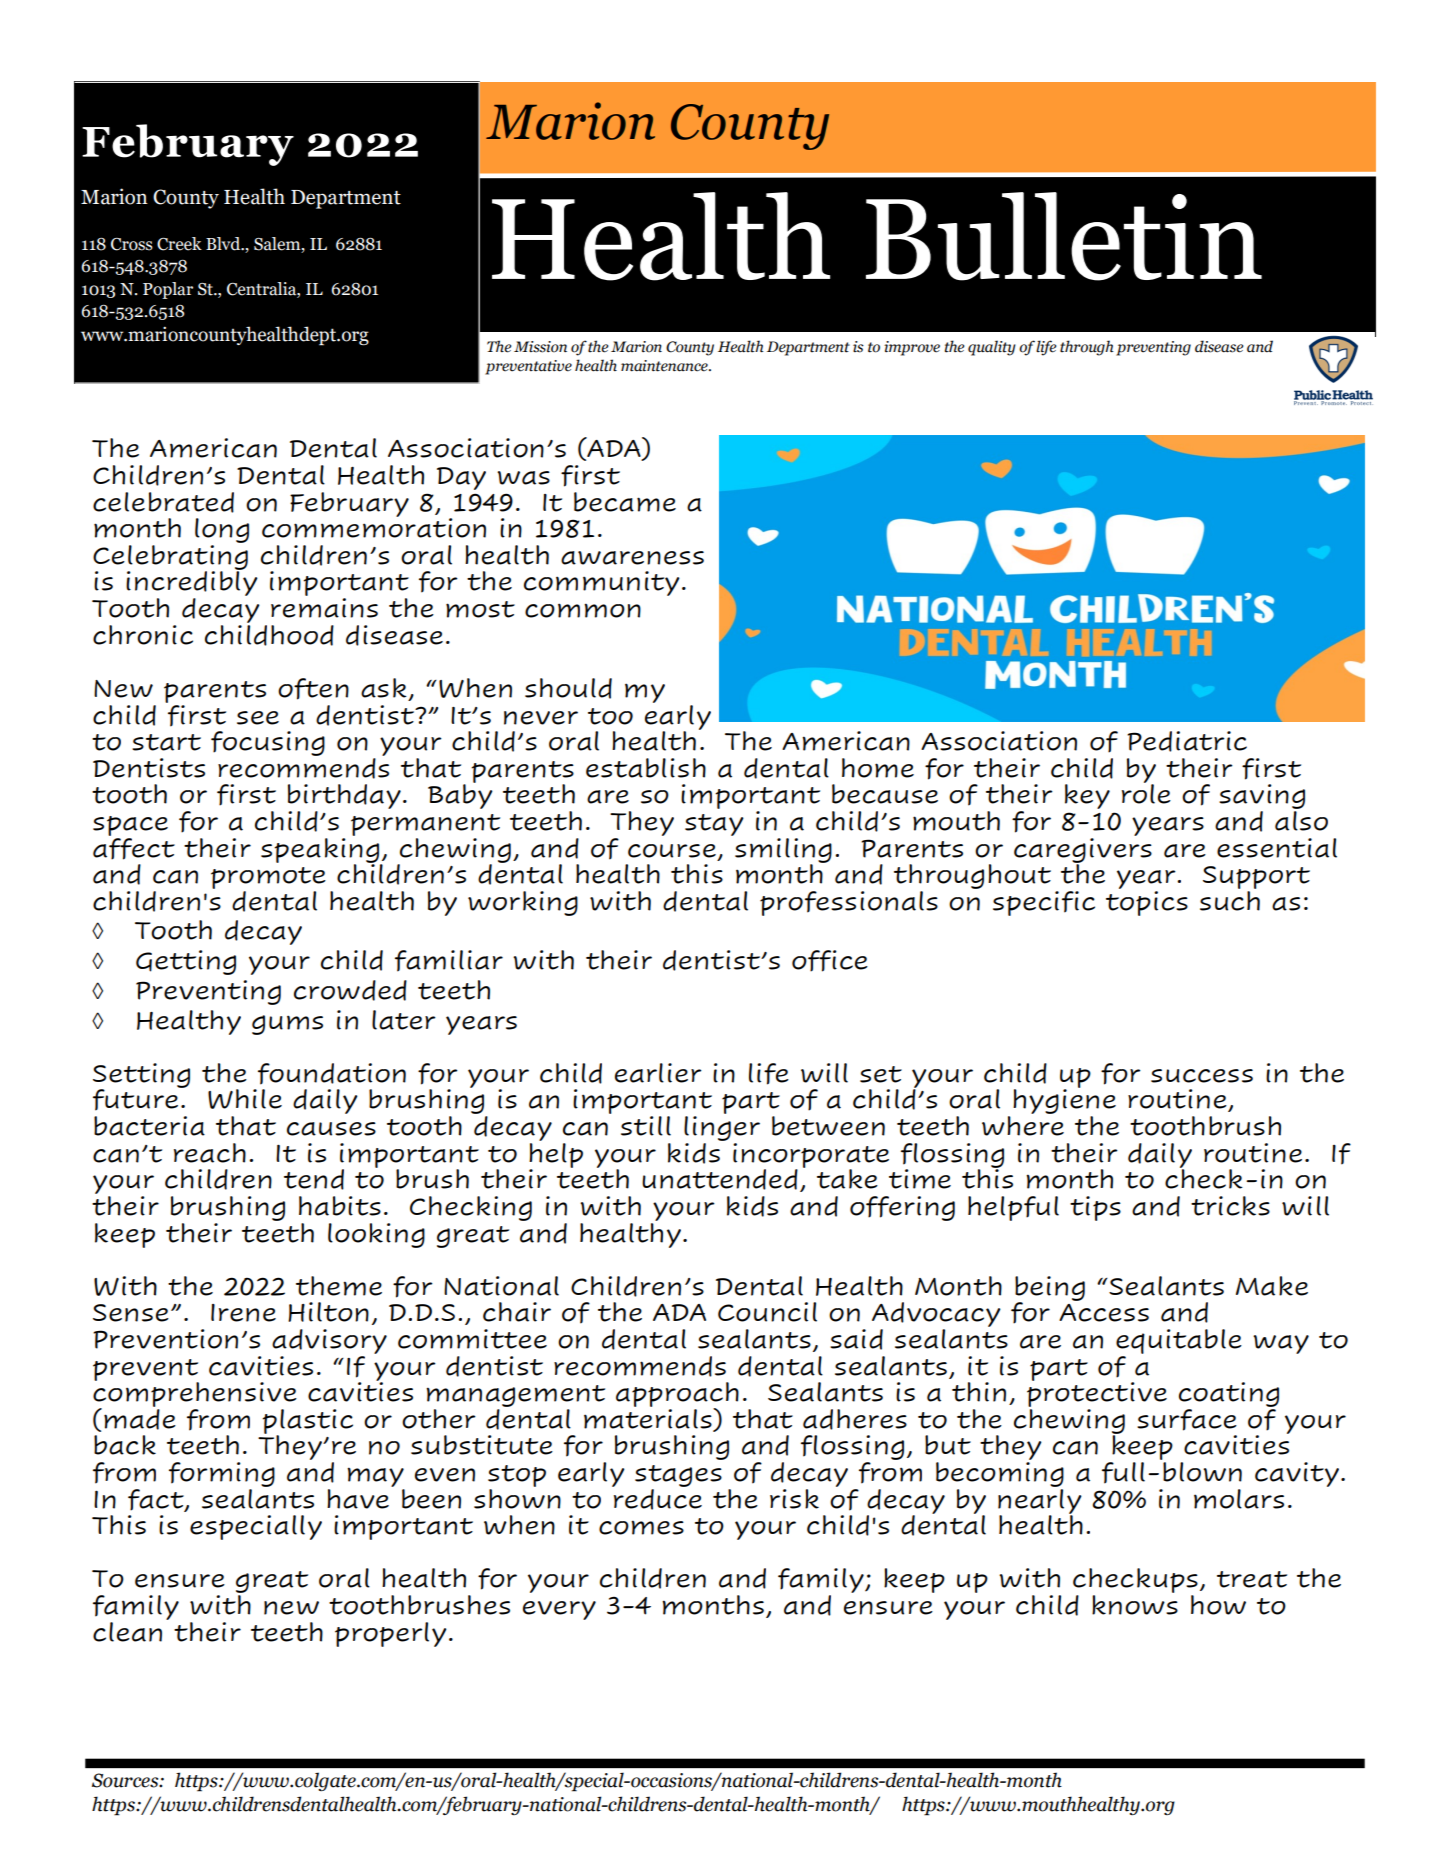 The image size is (1450, 1876). What do you see at coordinates (245, 1099) in the document?
I see `While` at bounding box center [245, 1099].
